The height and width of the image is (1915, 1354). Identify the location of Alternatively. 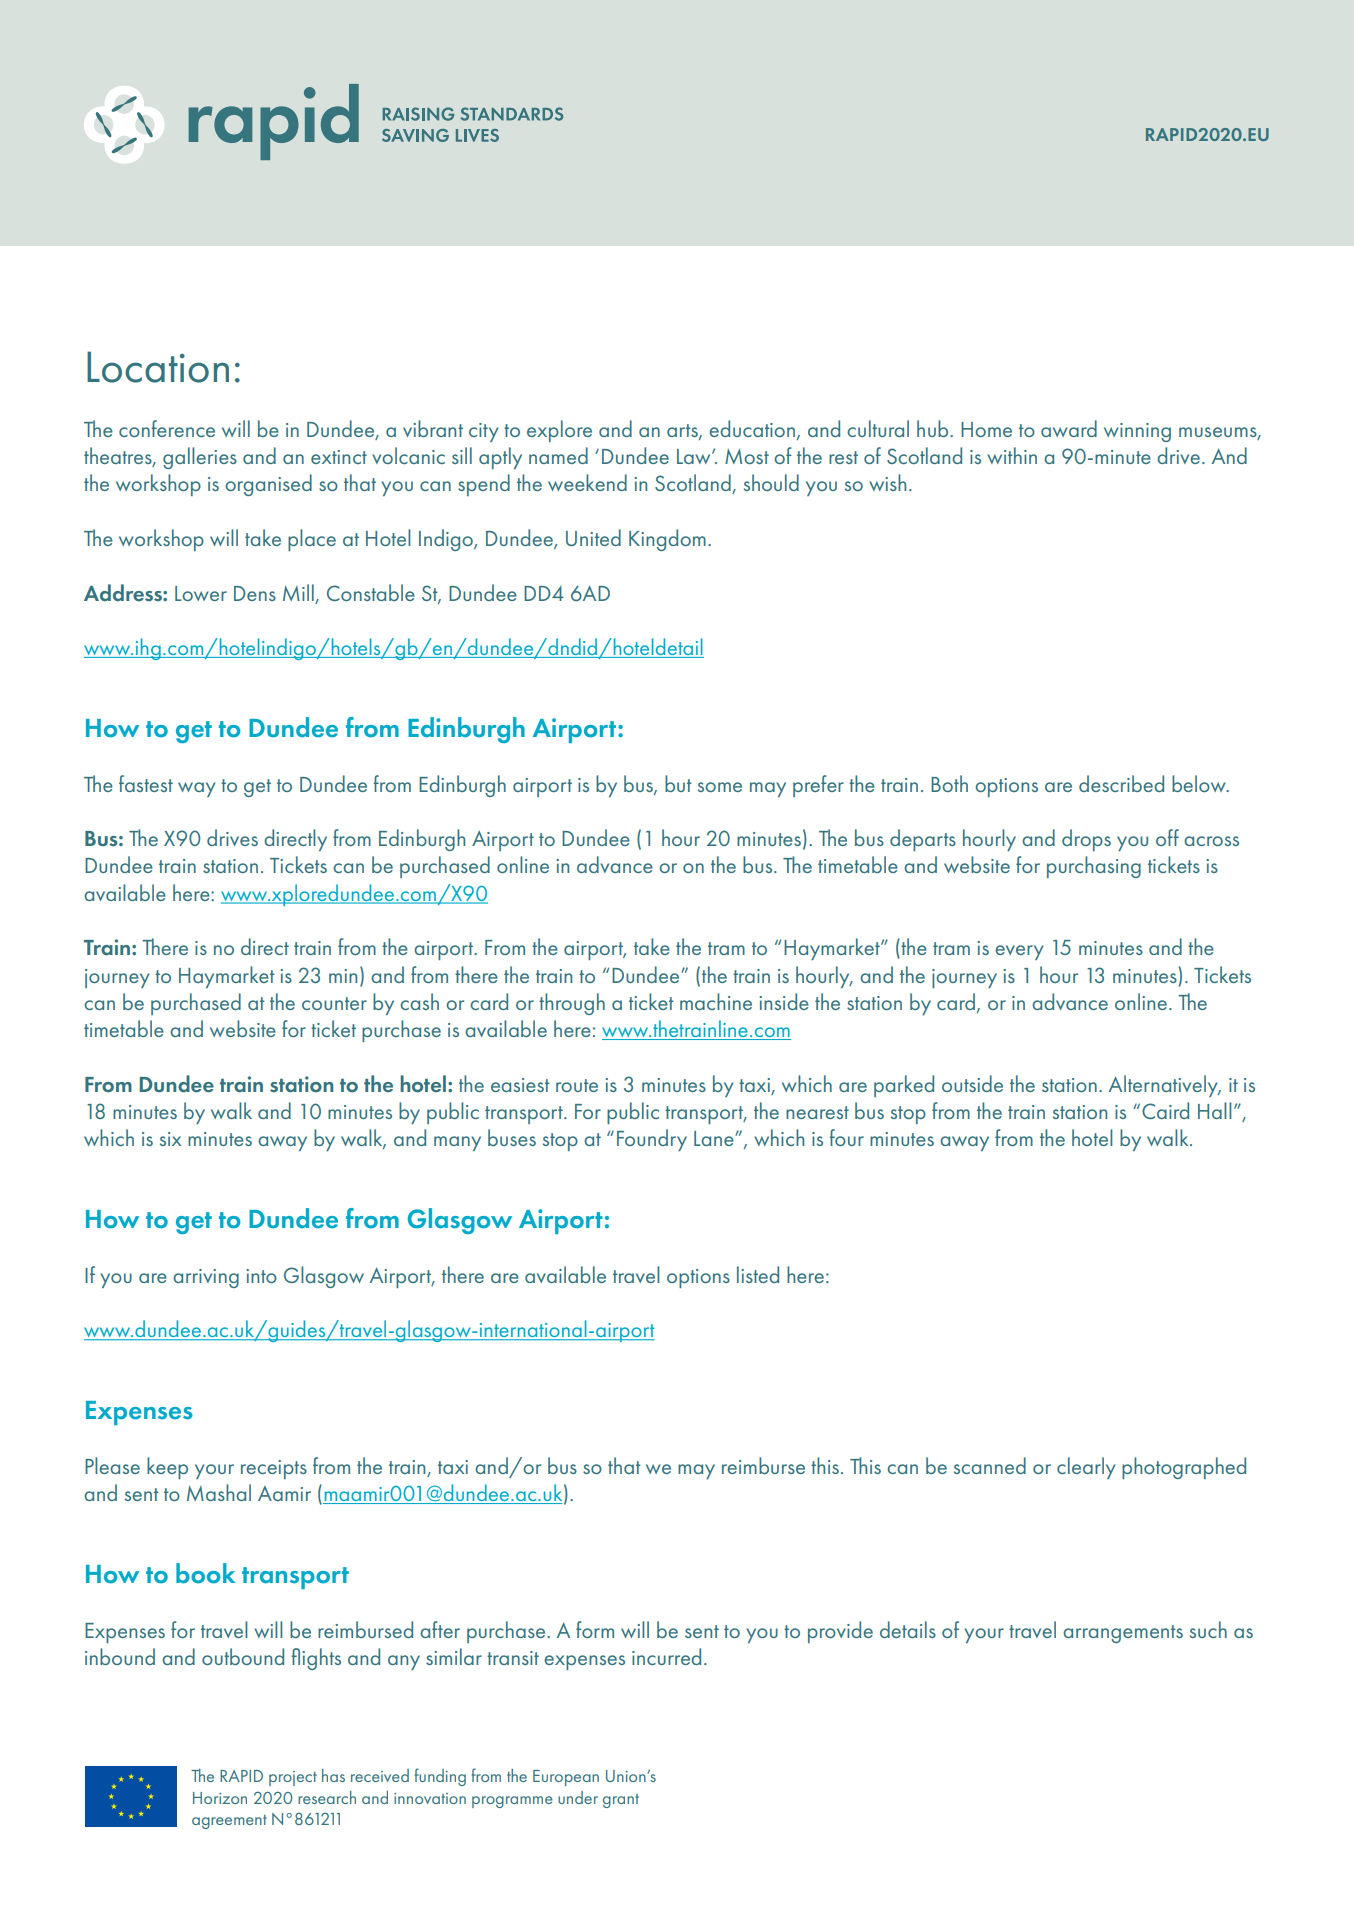
(1164, 1086).
